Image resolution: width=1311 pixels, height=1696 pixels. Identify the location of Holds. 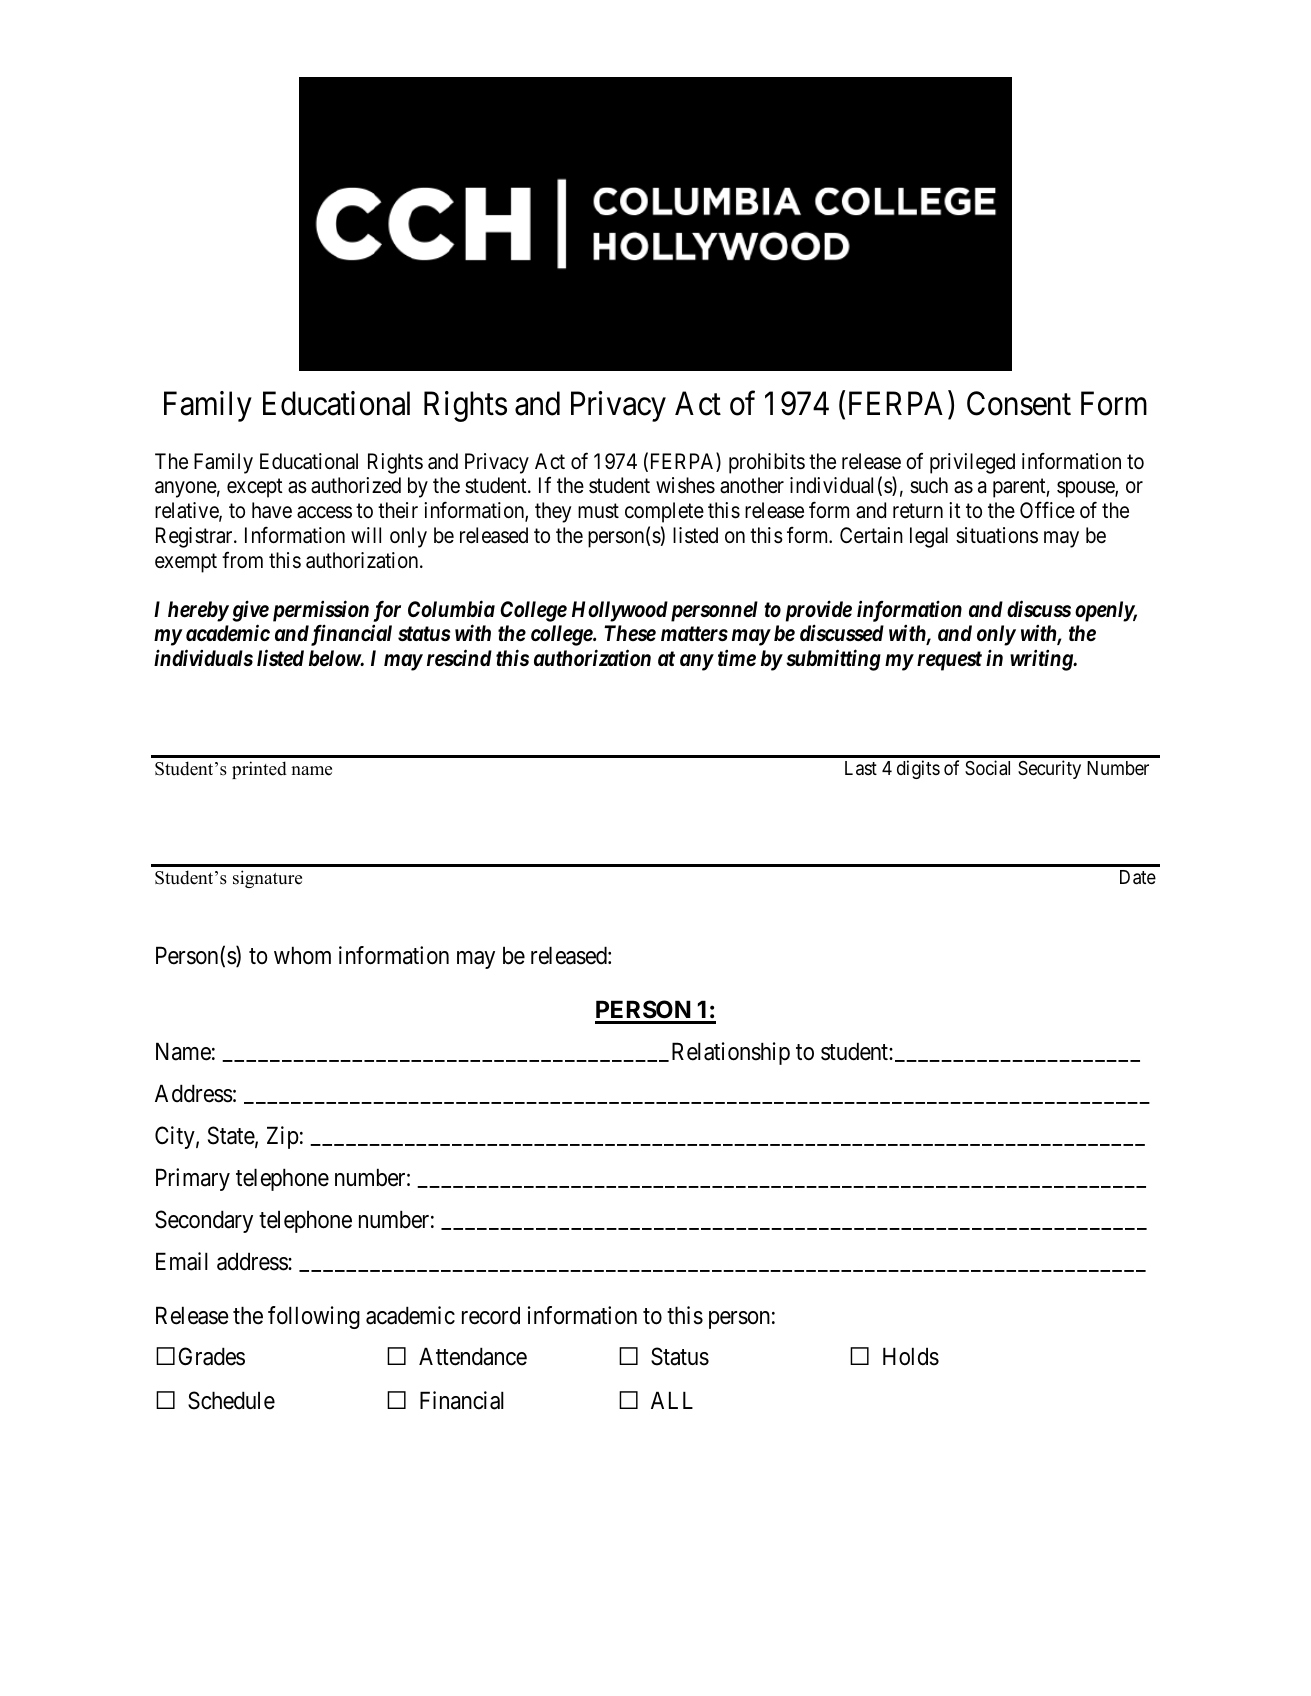
(911, 1356).
